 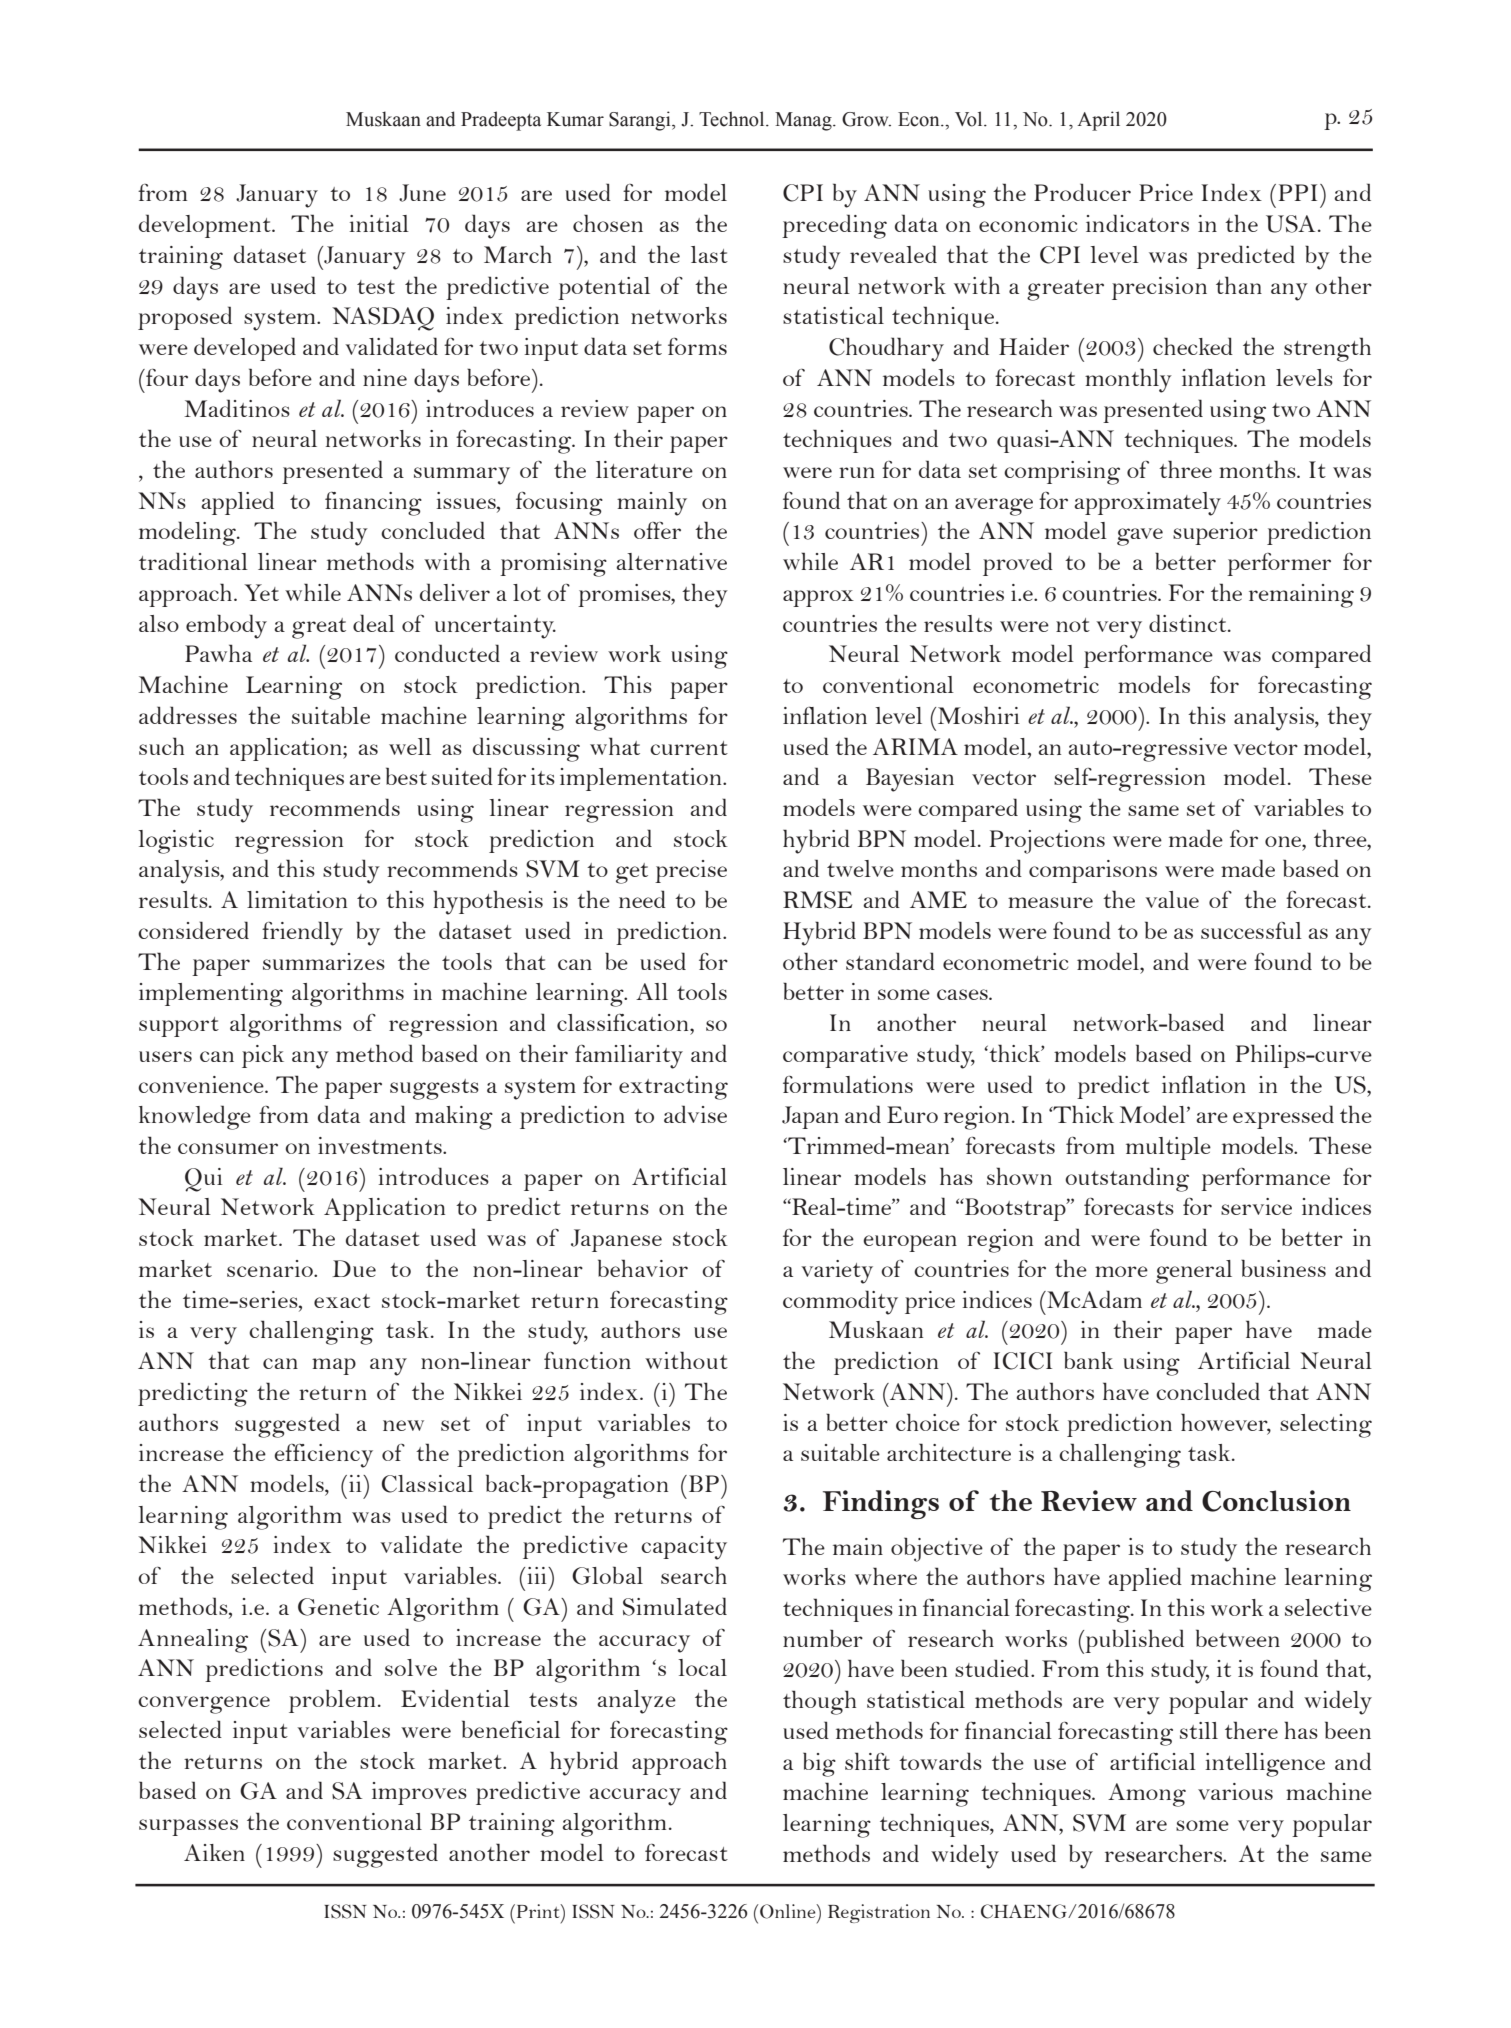 What do you see at coordinates (733, 119) in the page?
I see `Technol` at bounding box center [733, 119].
